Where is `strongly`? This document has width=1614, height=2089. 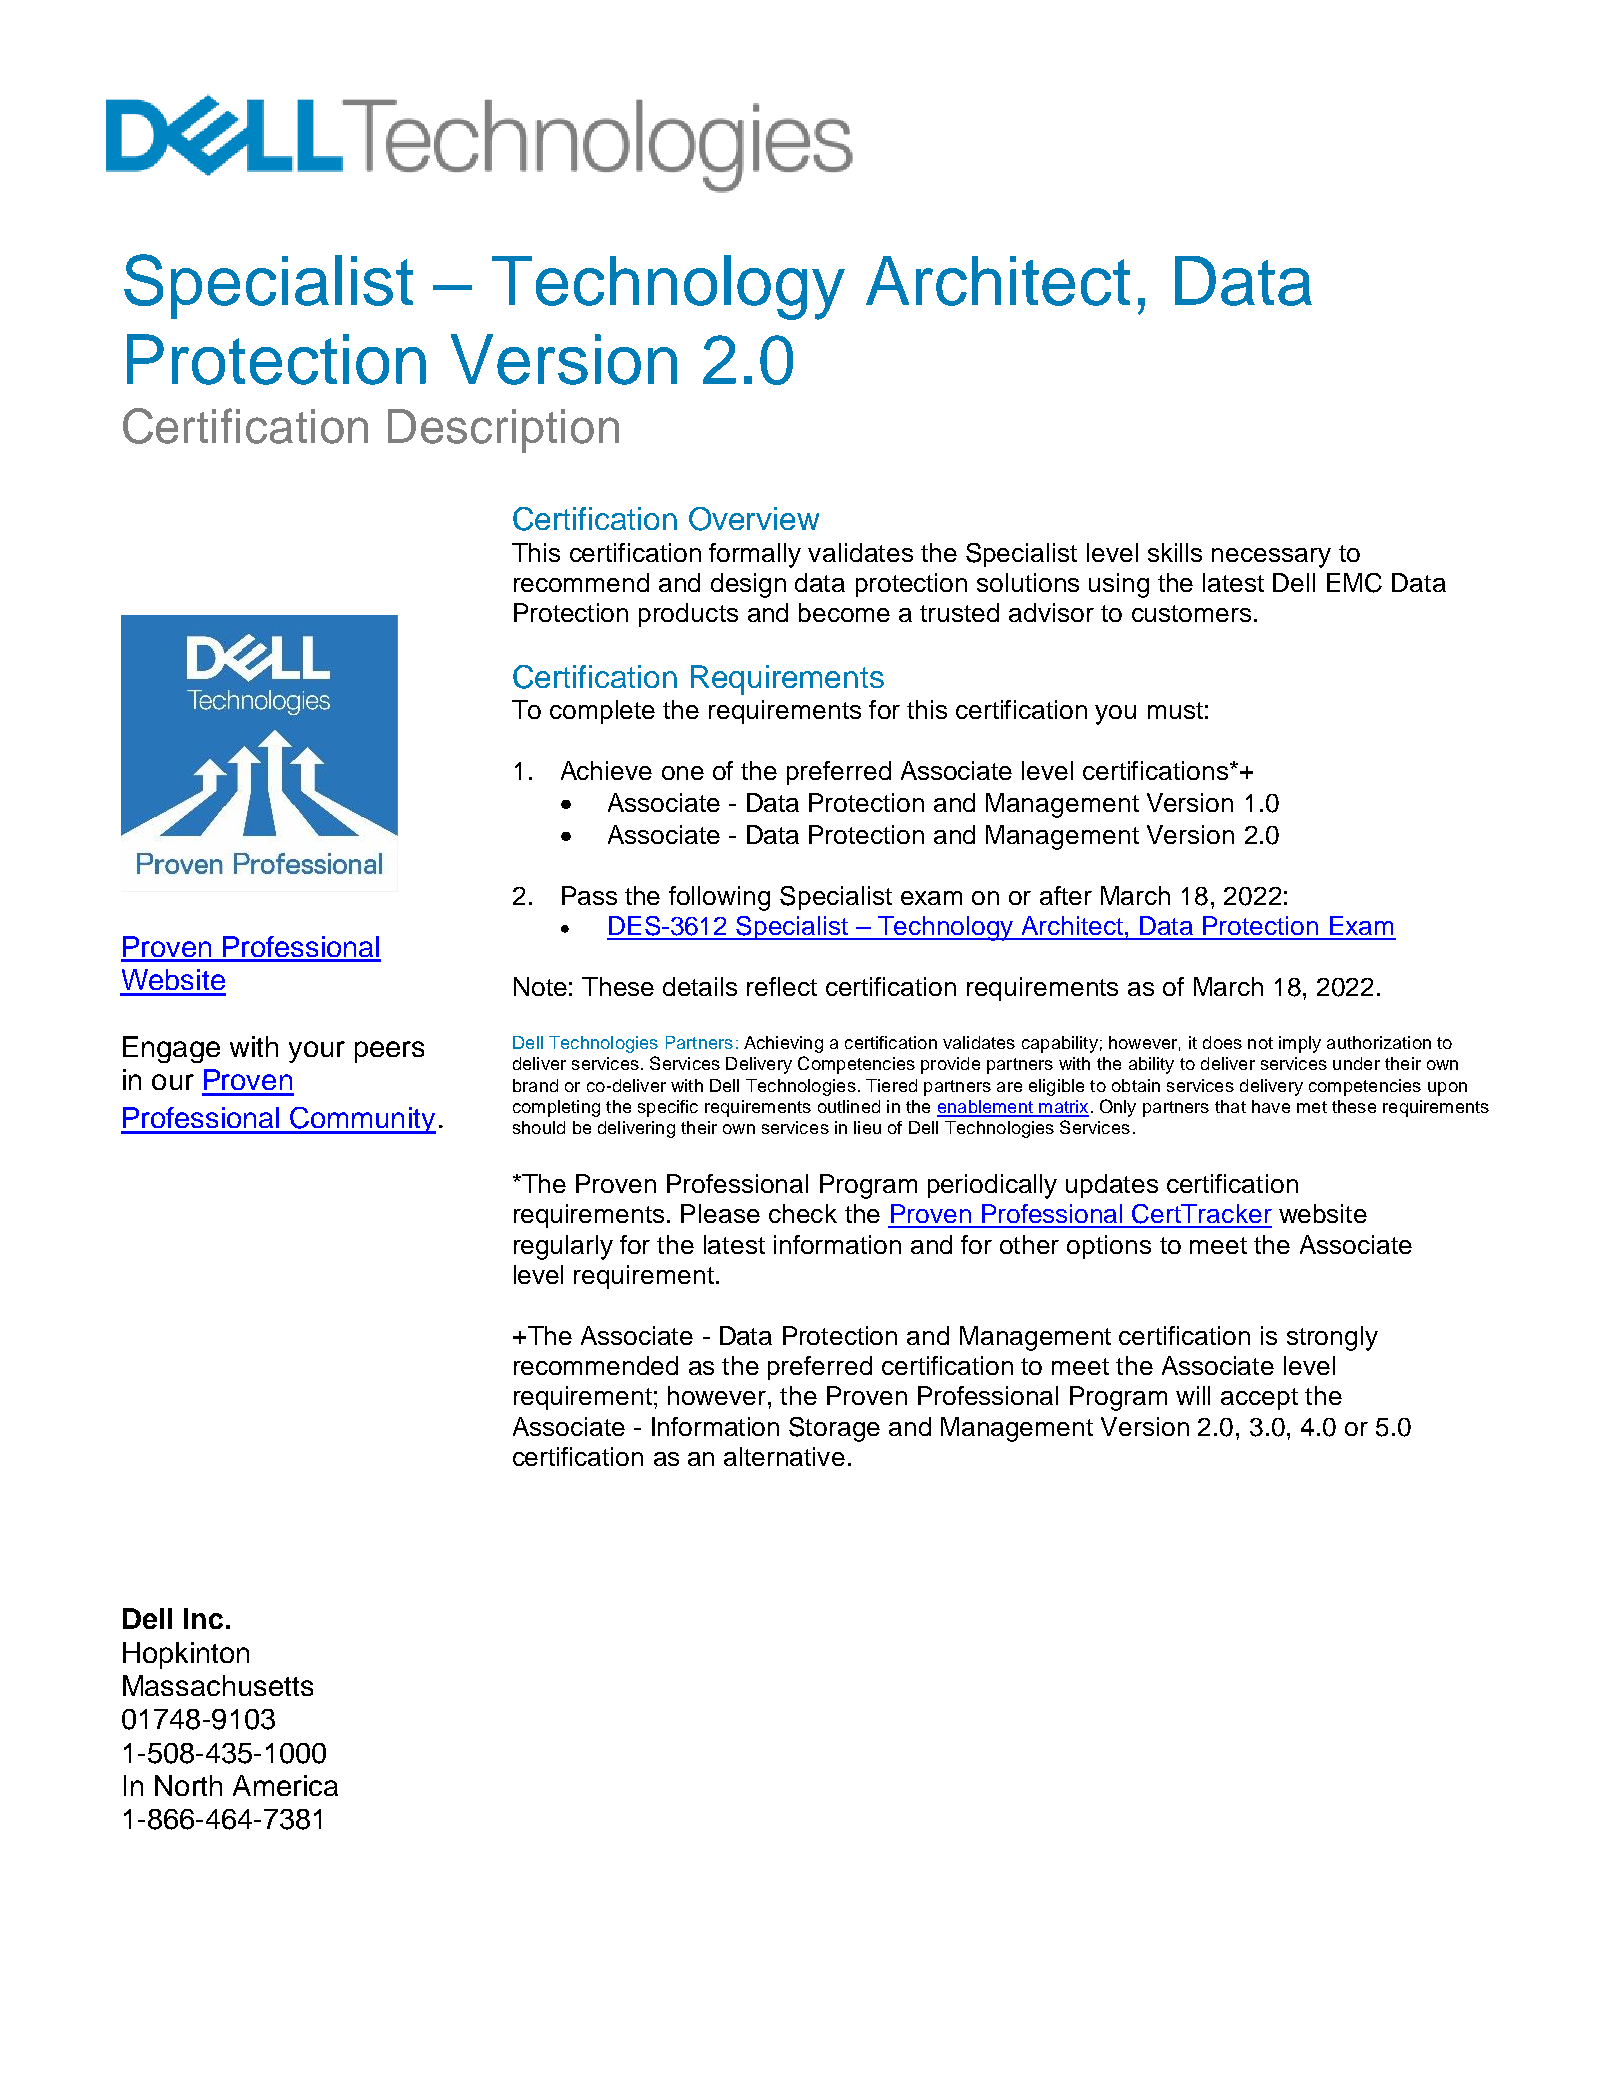
strongly is located at coordinates (1332, 1338).
